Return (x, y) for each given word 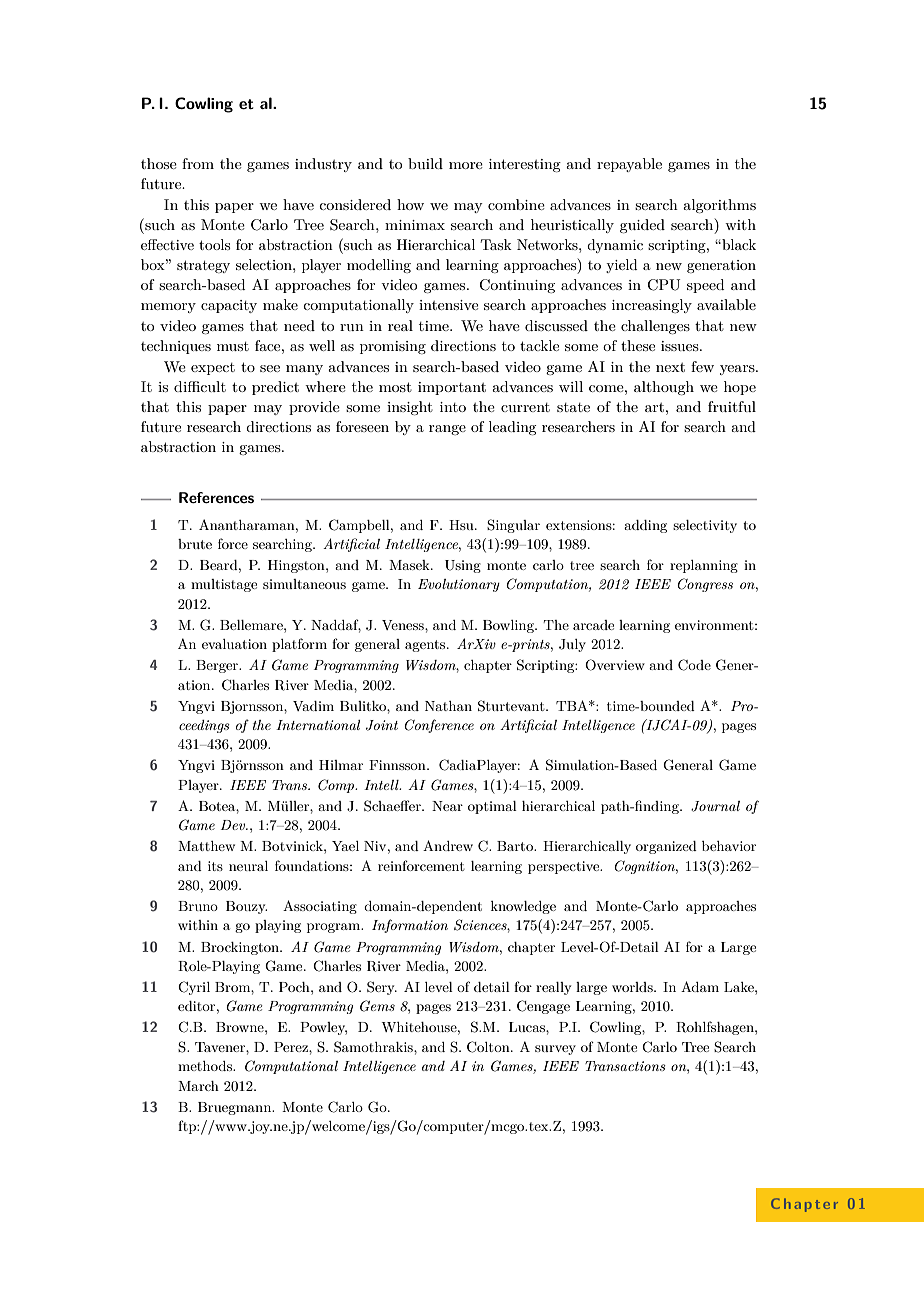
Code (694, 665)
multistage (224, 585)
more (466, 165)
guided (642, 226)
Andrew (448, 845)
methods (206, 1066)
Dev (234, 825)
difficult (200, 386)
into (453, 407)
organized (666, 847)
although (664, 388)
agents (426, 646)
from (198, 163)
